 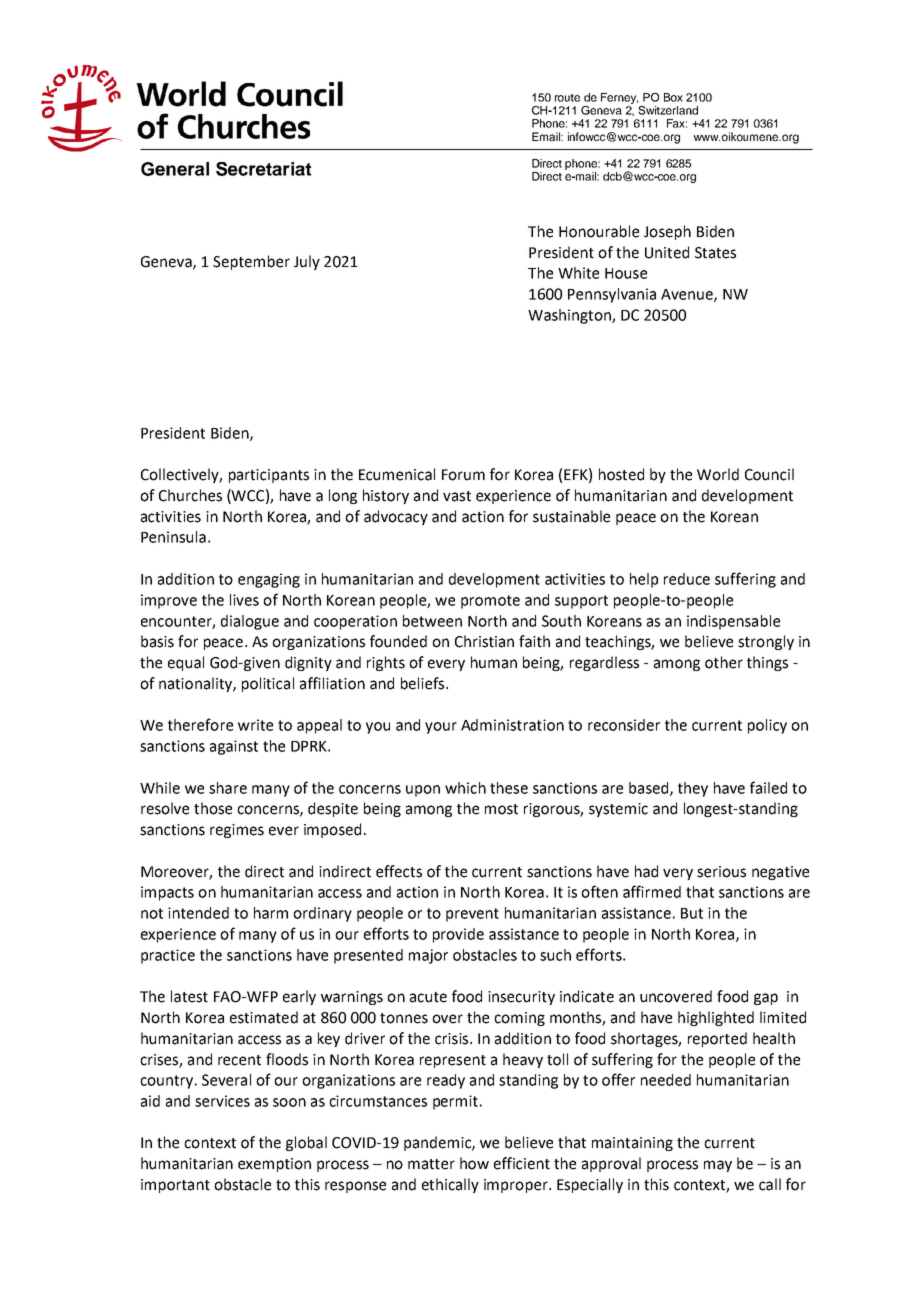 I want to click on Secretariat, so click(x=263, y=169).
